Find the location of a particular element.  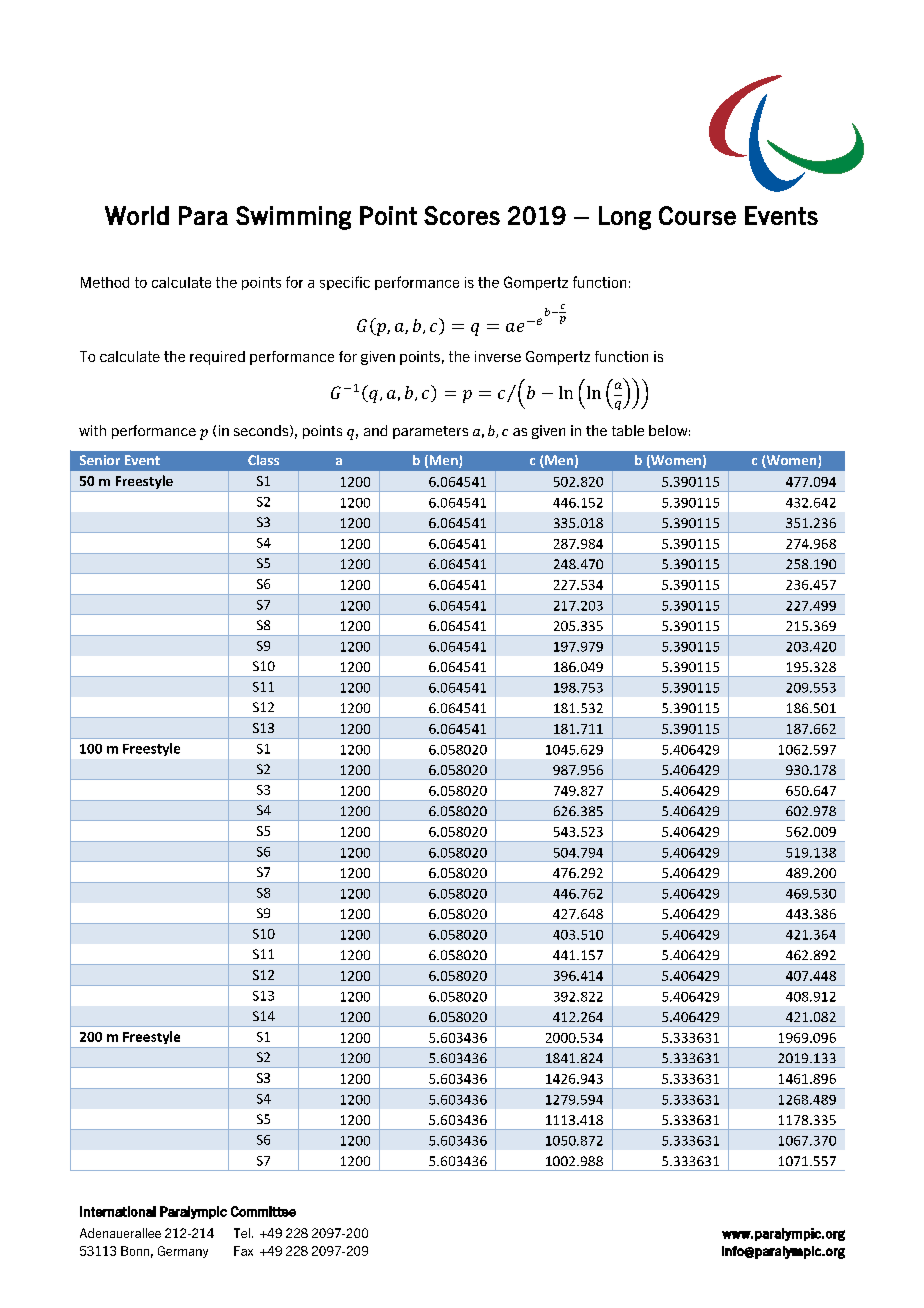

table is located at coordinates (628, 430).
